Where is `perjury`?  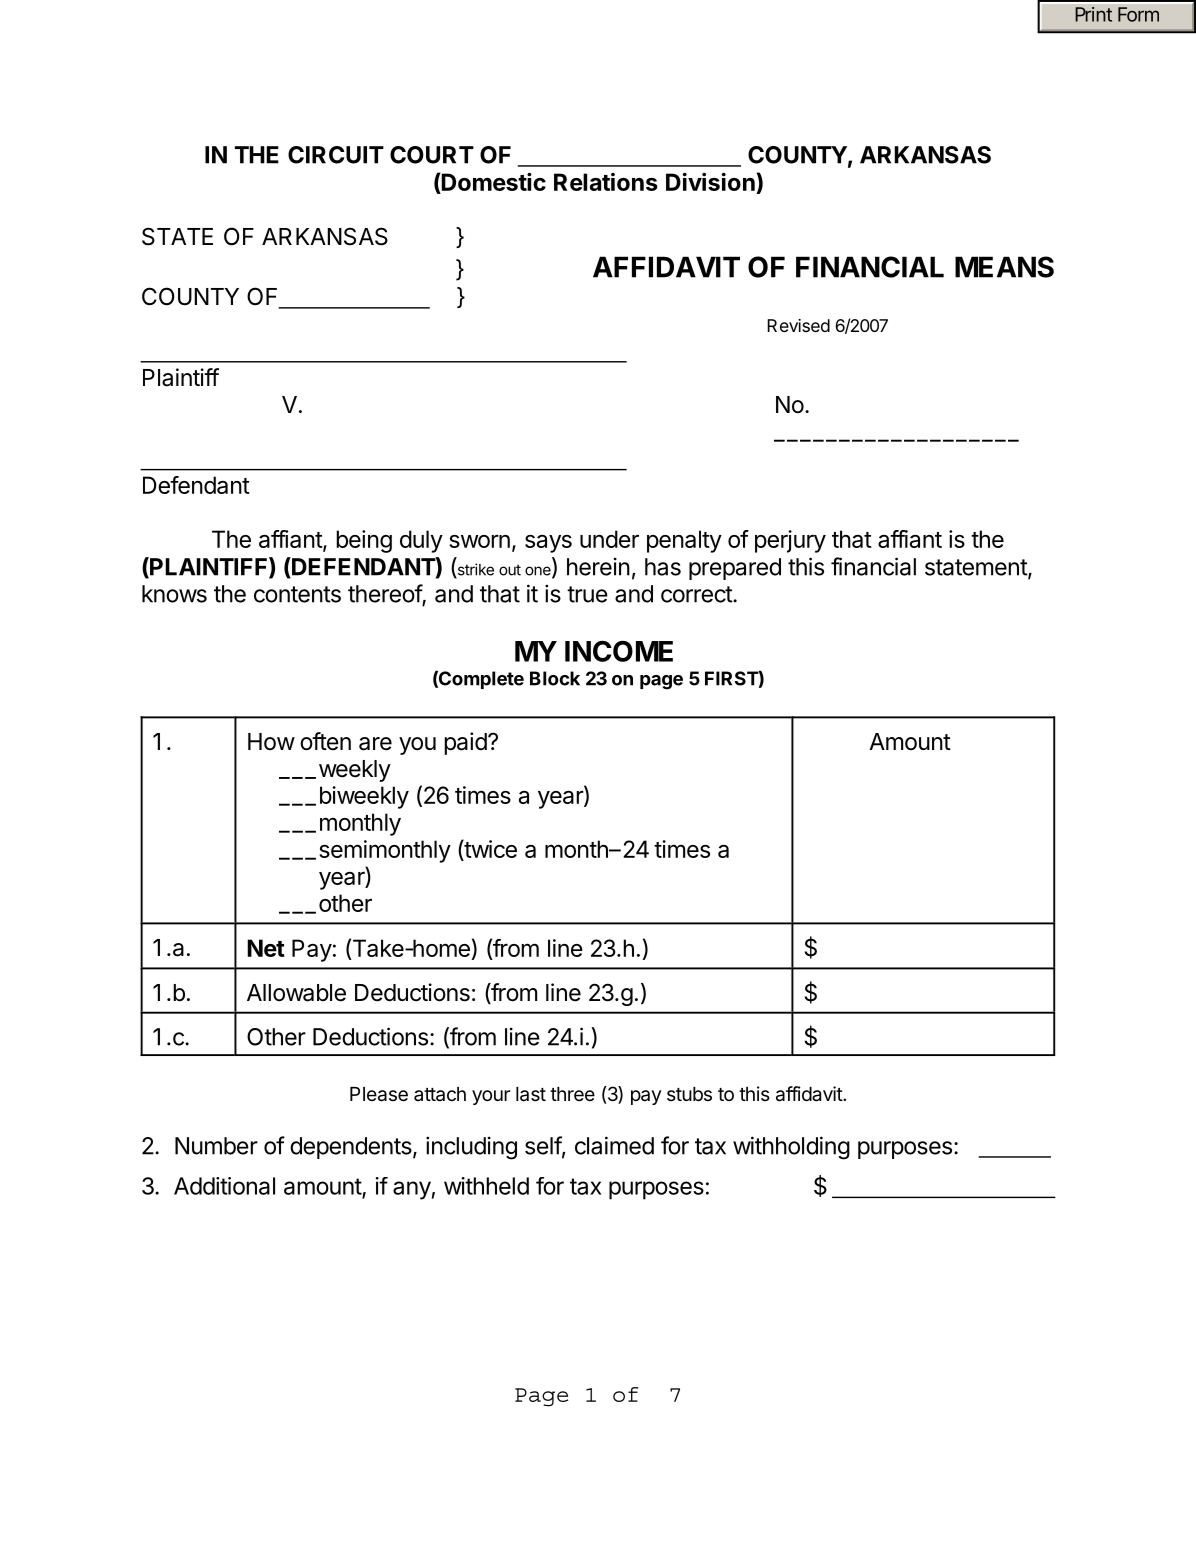
perjury is located at coordinates (790, 541).
